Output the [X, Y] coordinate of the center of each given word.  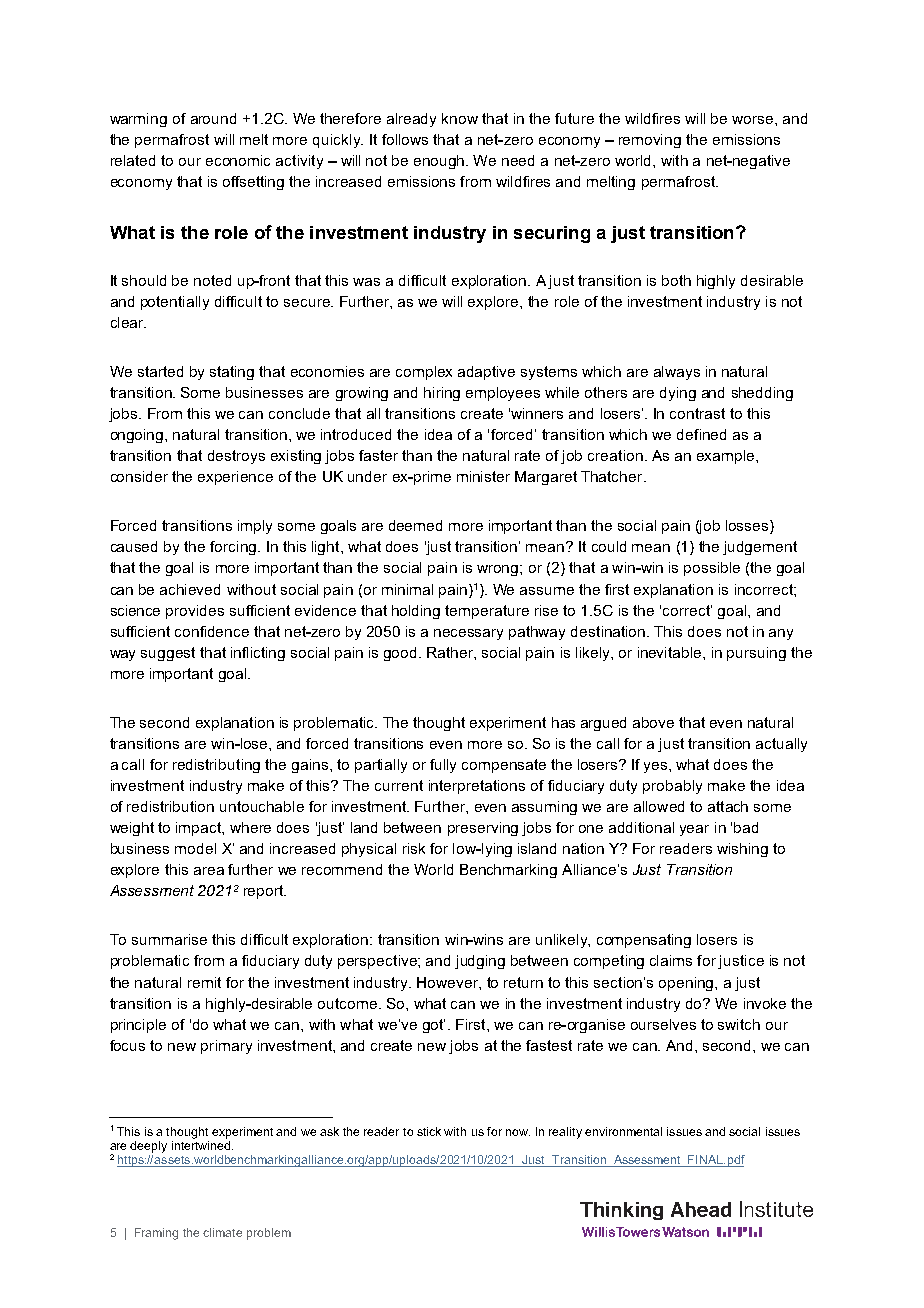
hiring [442, 394]
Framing [156, 1234]
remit [204, 982]
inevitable [671, 652]
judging [480, 962]
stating [232, 373]
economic [238, 160]
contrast [697, 413]
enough [440, 162]
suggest [168, 654]
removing [650, 141]
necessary [468, 634]
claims [671, 960]
